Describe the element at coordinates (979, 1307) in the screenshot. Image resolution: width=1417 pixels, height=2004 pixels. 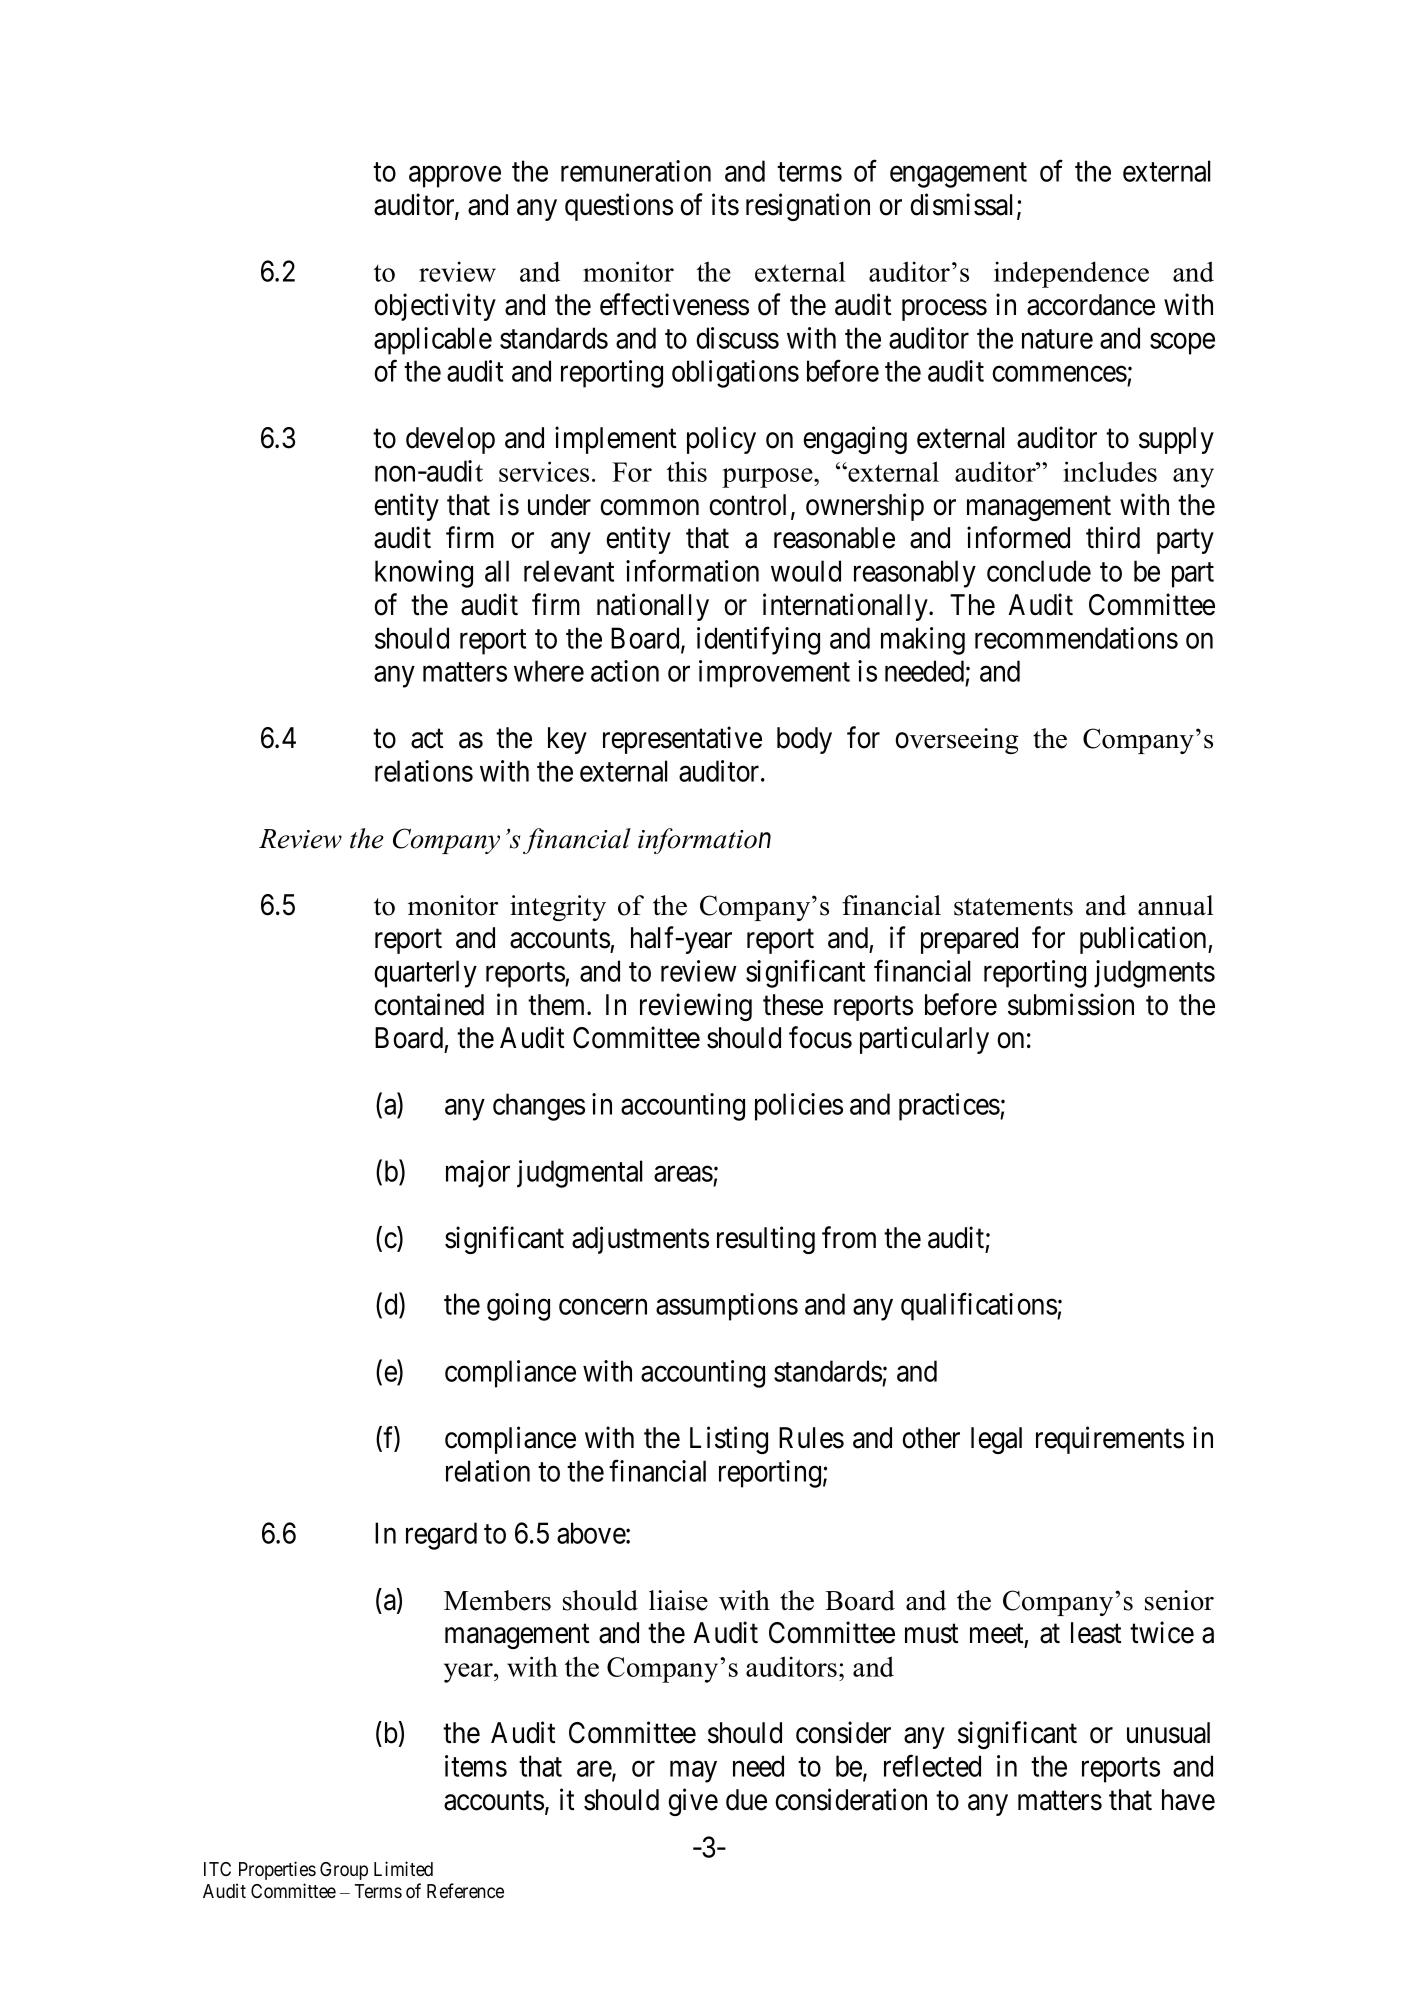
I see `qualifications` at that location.
